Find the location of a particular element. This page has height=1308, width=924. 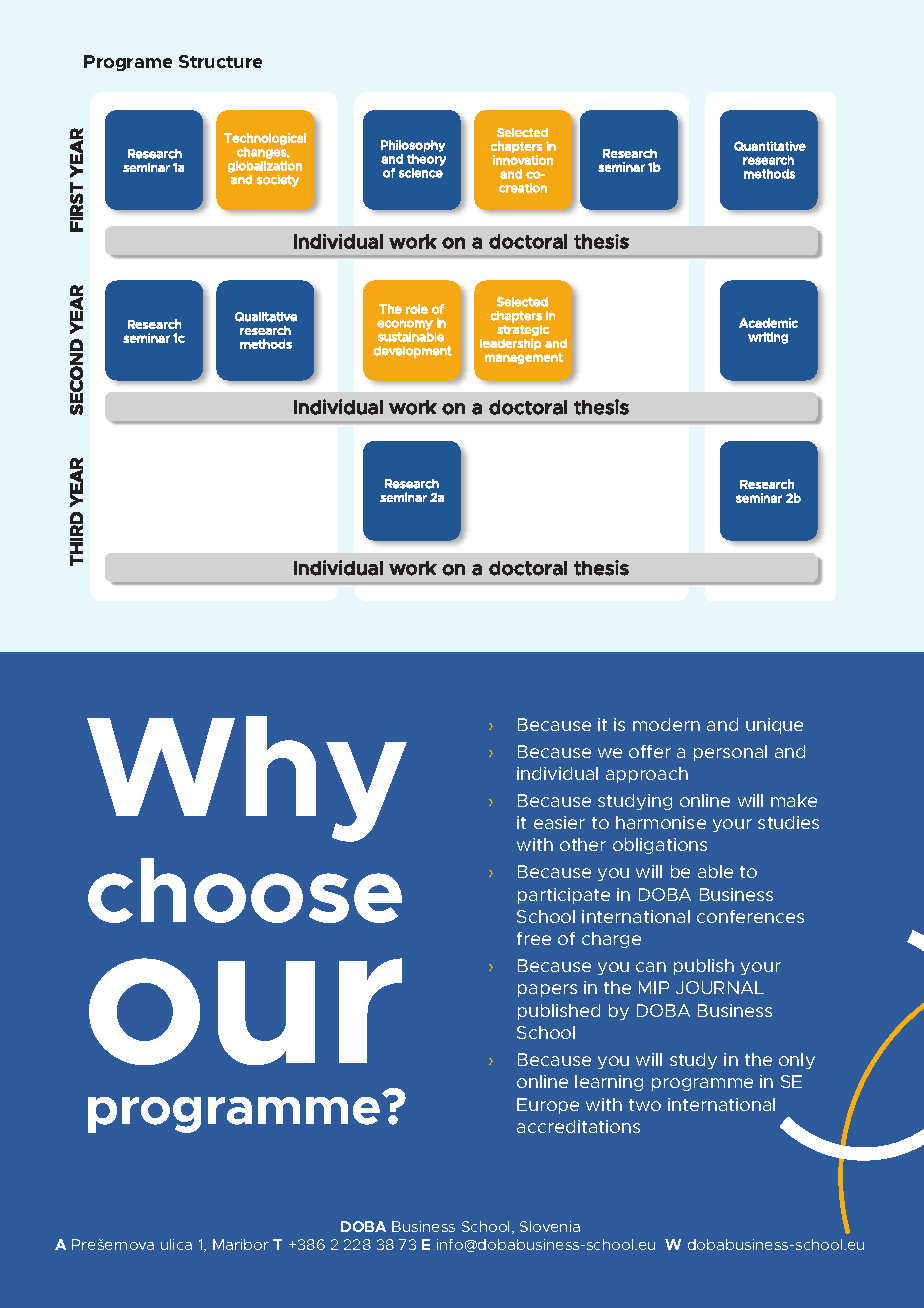

personal is located at coordinates (730, 753).
